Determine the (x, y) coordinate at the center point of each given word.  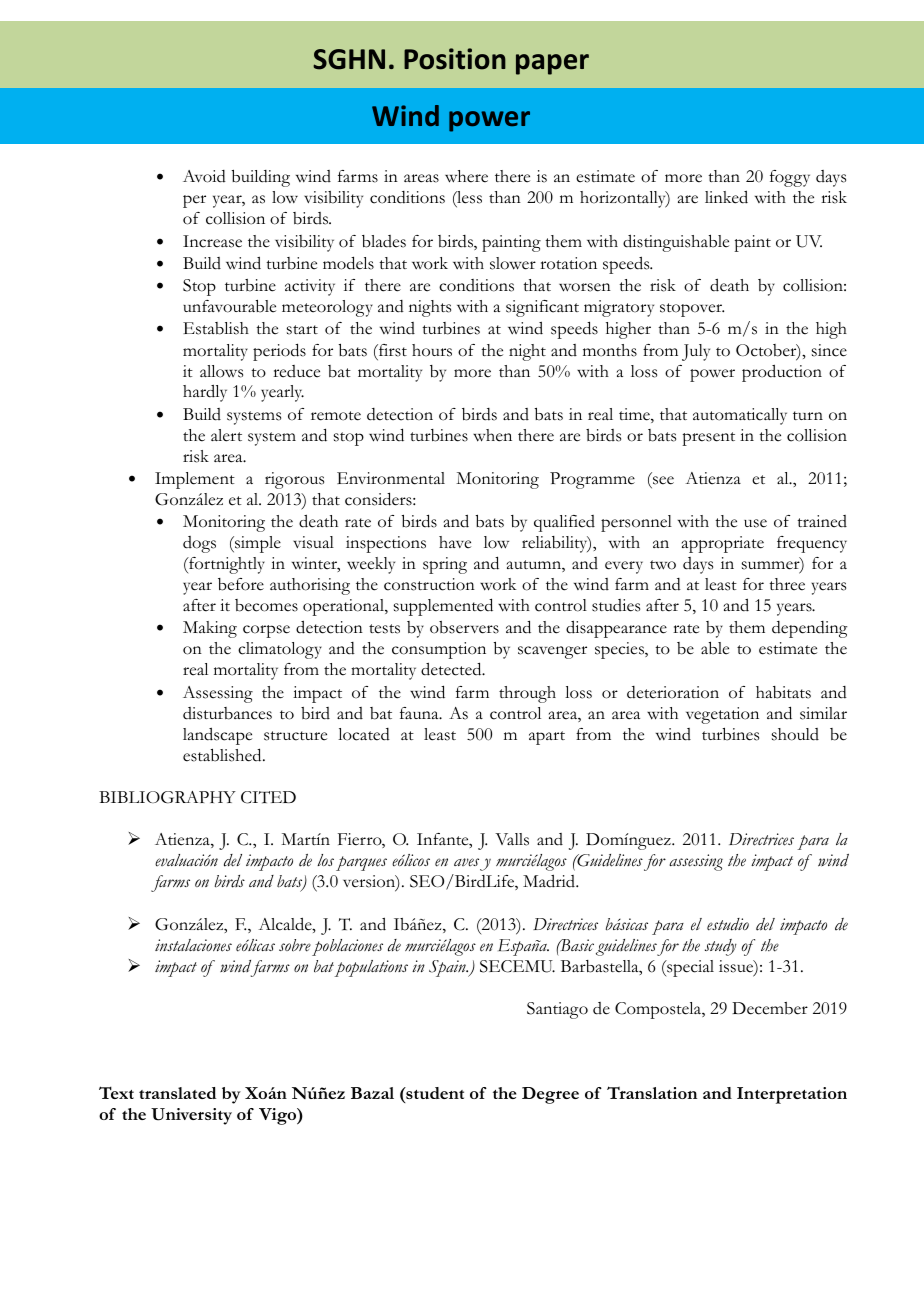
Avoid (204, 176)
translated (177, 1093)
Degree (550, 1095)
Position (455, 59)
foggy (790, 178)
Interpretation (792, 1095)
